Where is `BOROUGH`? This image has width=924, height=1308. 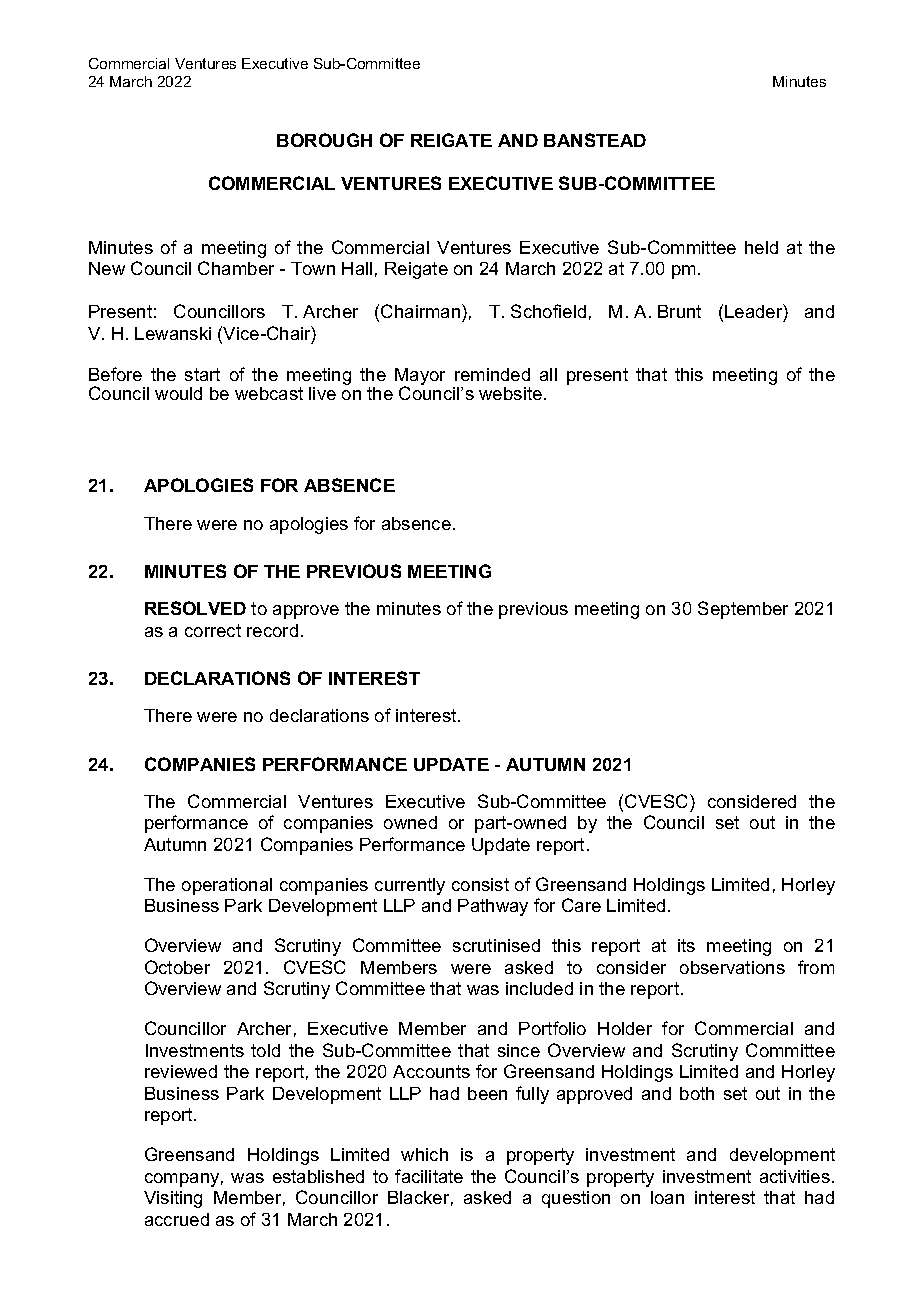 BOROUGH is located at coordinates (324, 140).
